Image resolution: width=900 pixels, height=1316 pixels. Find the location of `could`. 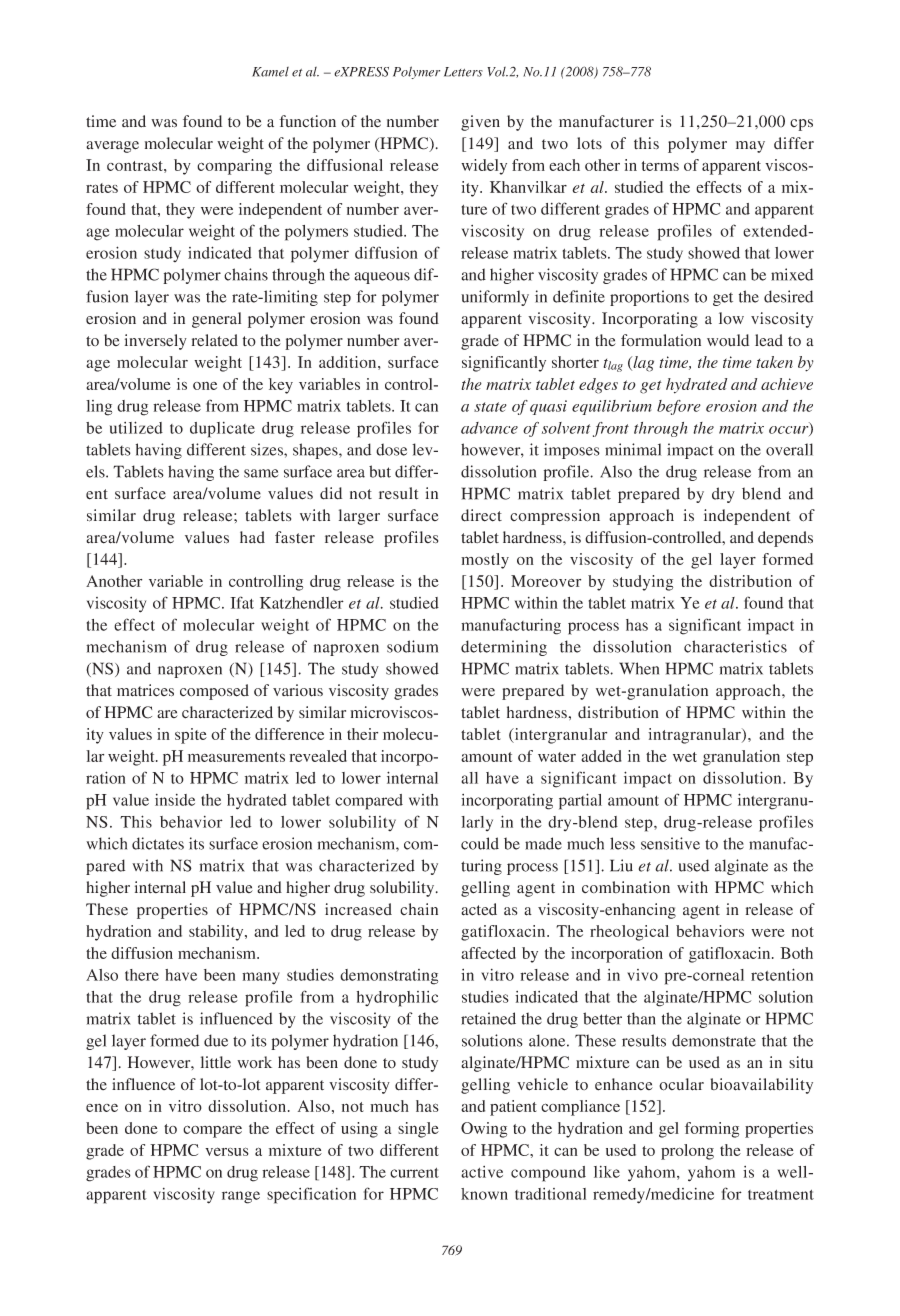

could is located at coordinates (480, 843).
